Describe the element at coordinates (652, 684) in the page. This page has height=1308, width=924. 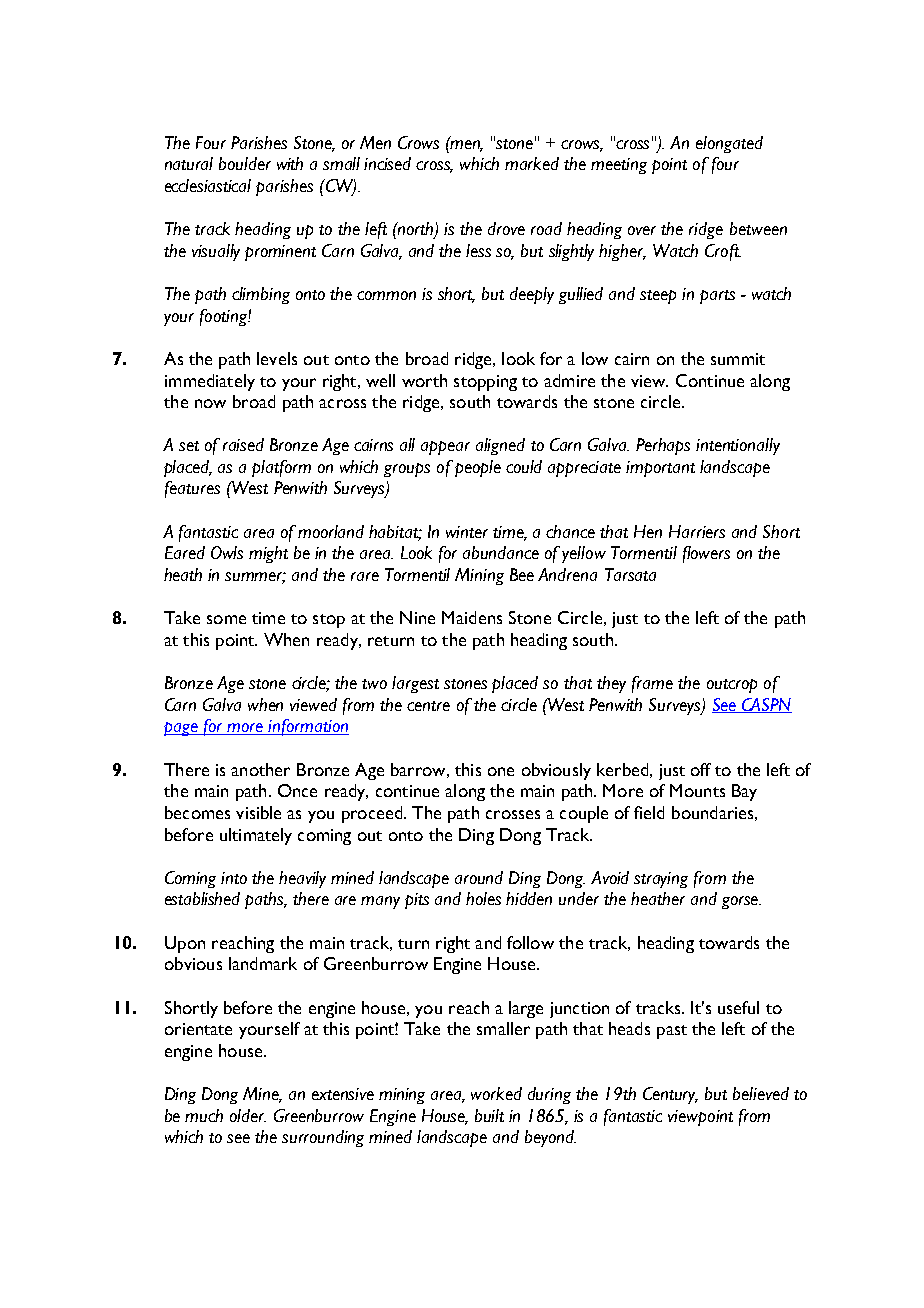
I see `frame` at that location.
